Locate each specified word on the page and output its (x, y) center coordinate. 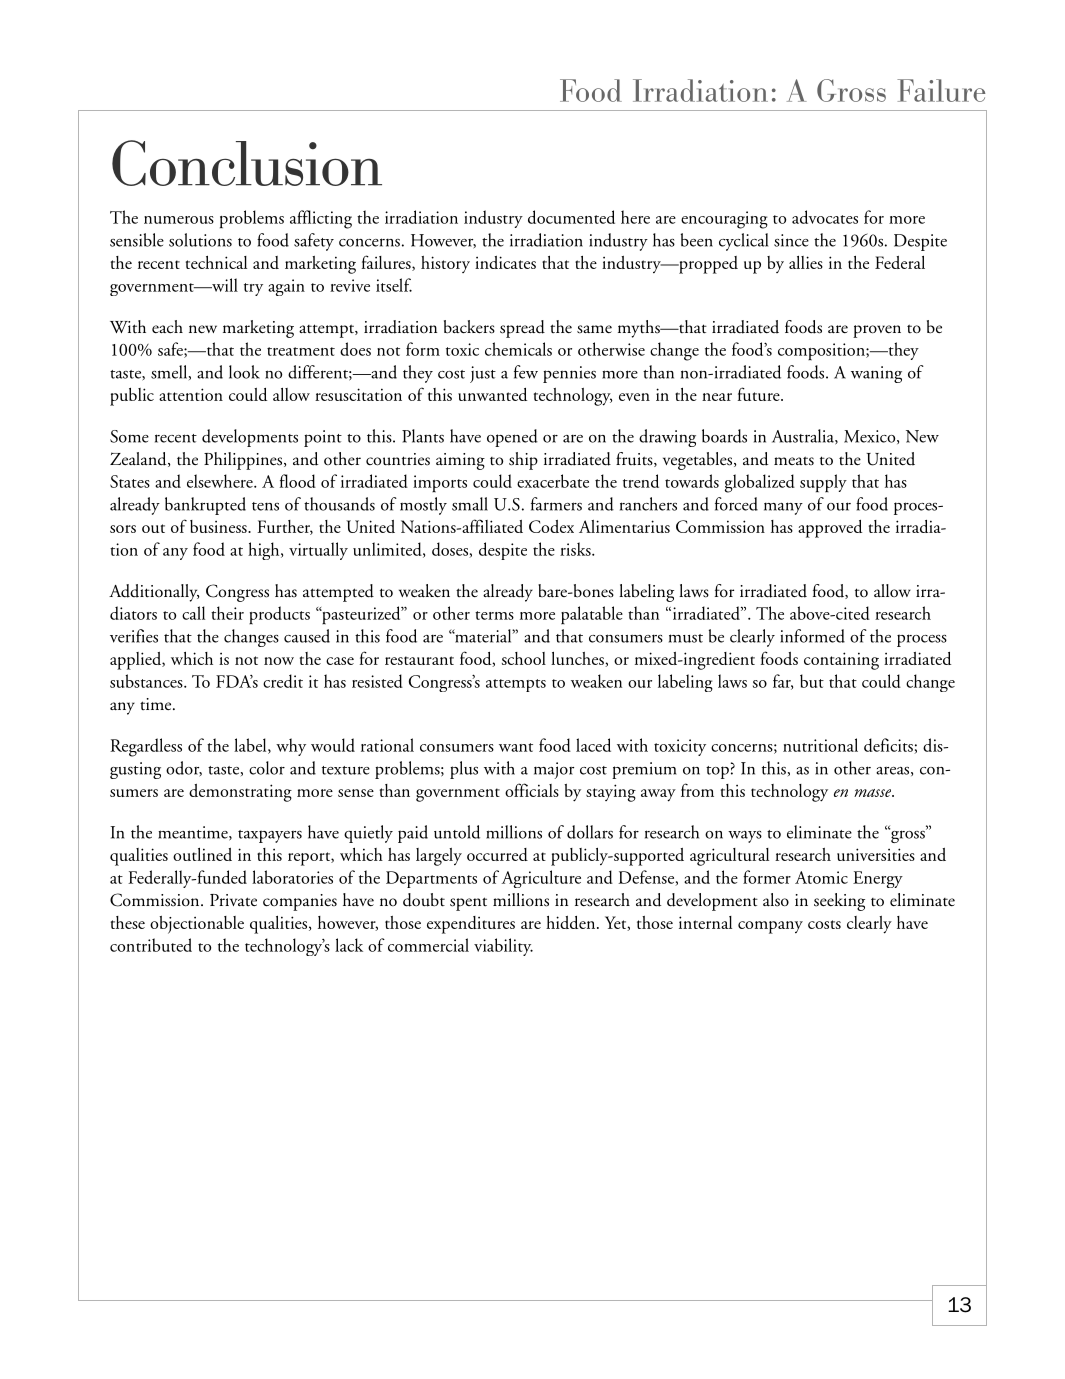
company (770, 927)
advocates (825, 217)
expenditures (471, 925)
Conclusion (247, 163)
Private (233, 900)
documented (571, 217)
